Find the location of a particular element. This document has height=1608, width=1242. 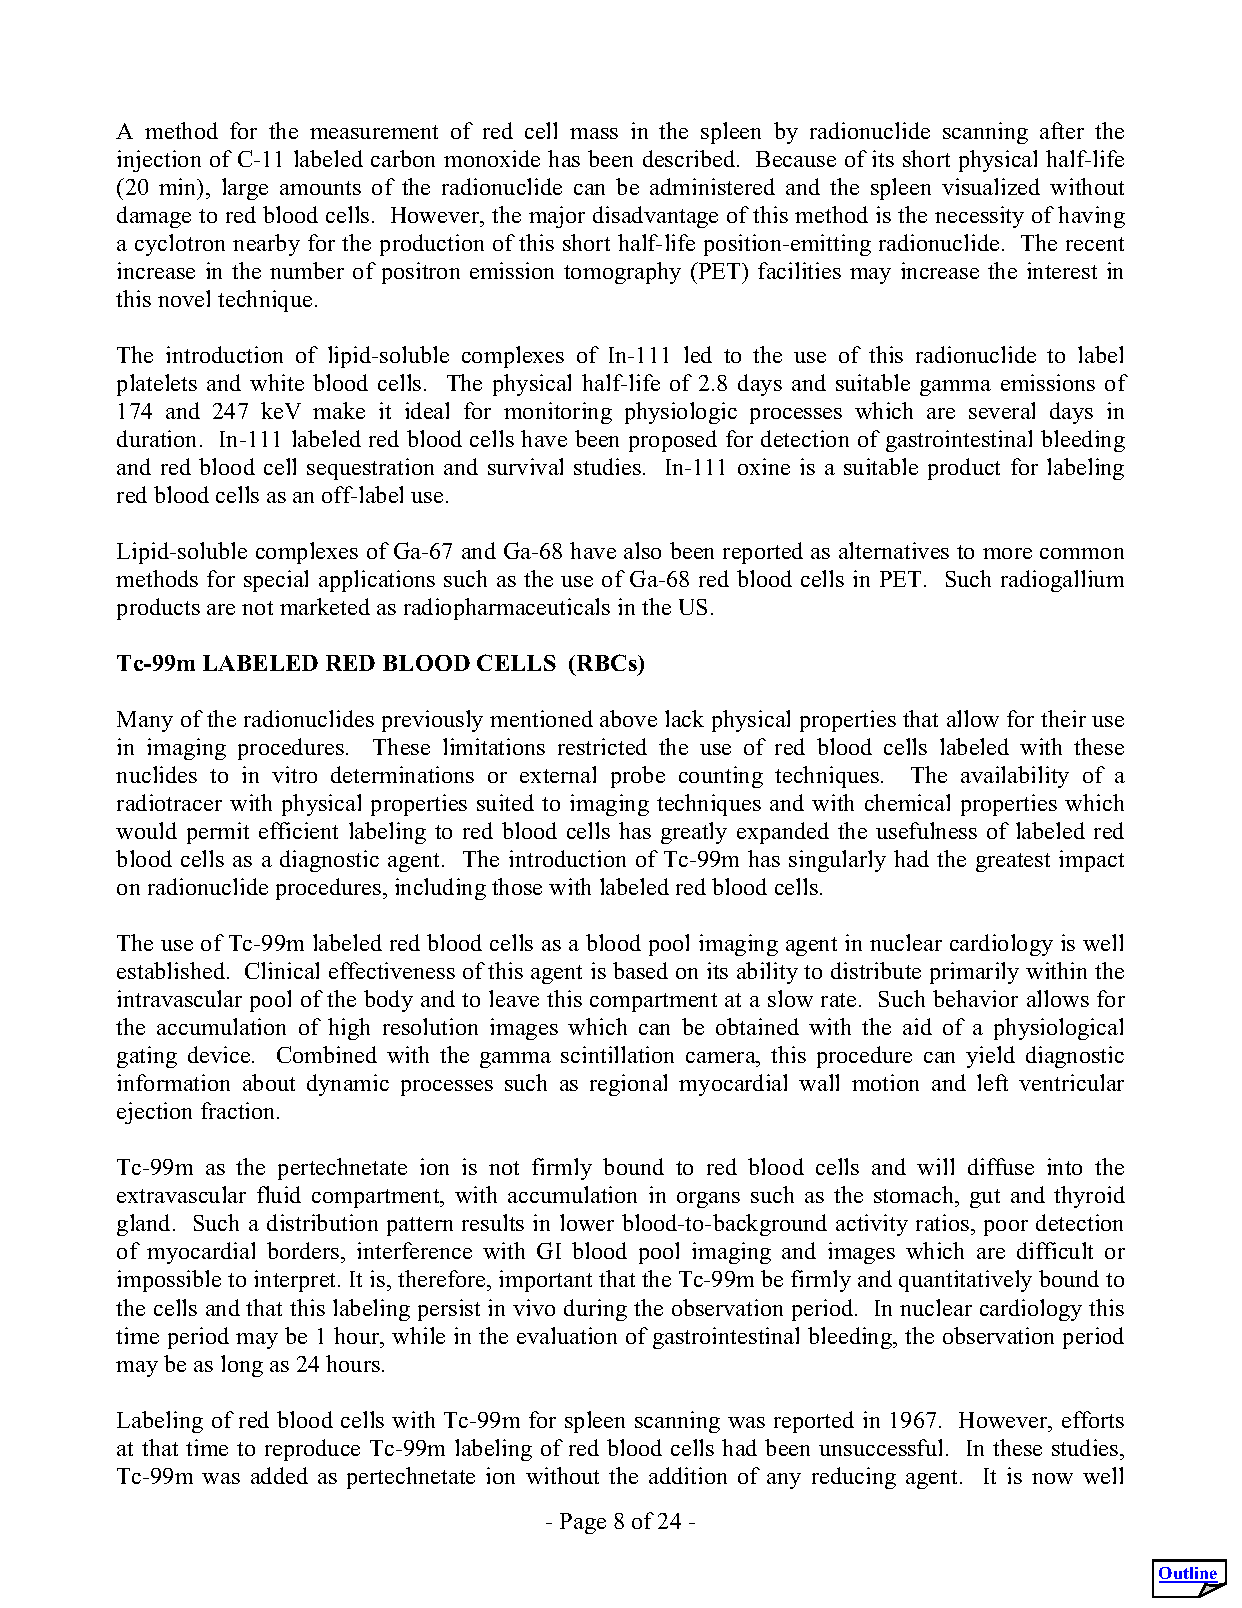

regional is located at coordinates (628, 1085).
